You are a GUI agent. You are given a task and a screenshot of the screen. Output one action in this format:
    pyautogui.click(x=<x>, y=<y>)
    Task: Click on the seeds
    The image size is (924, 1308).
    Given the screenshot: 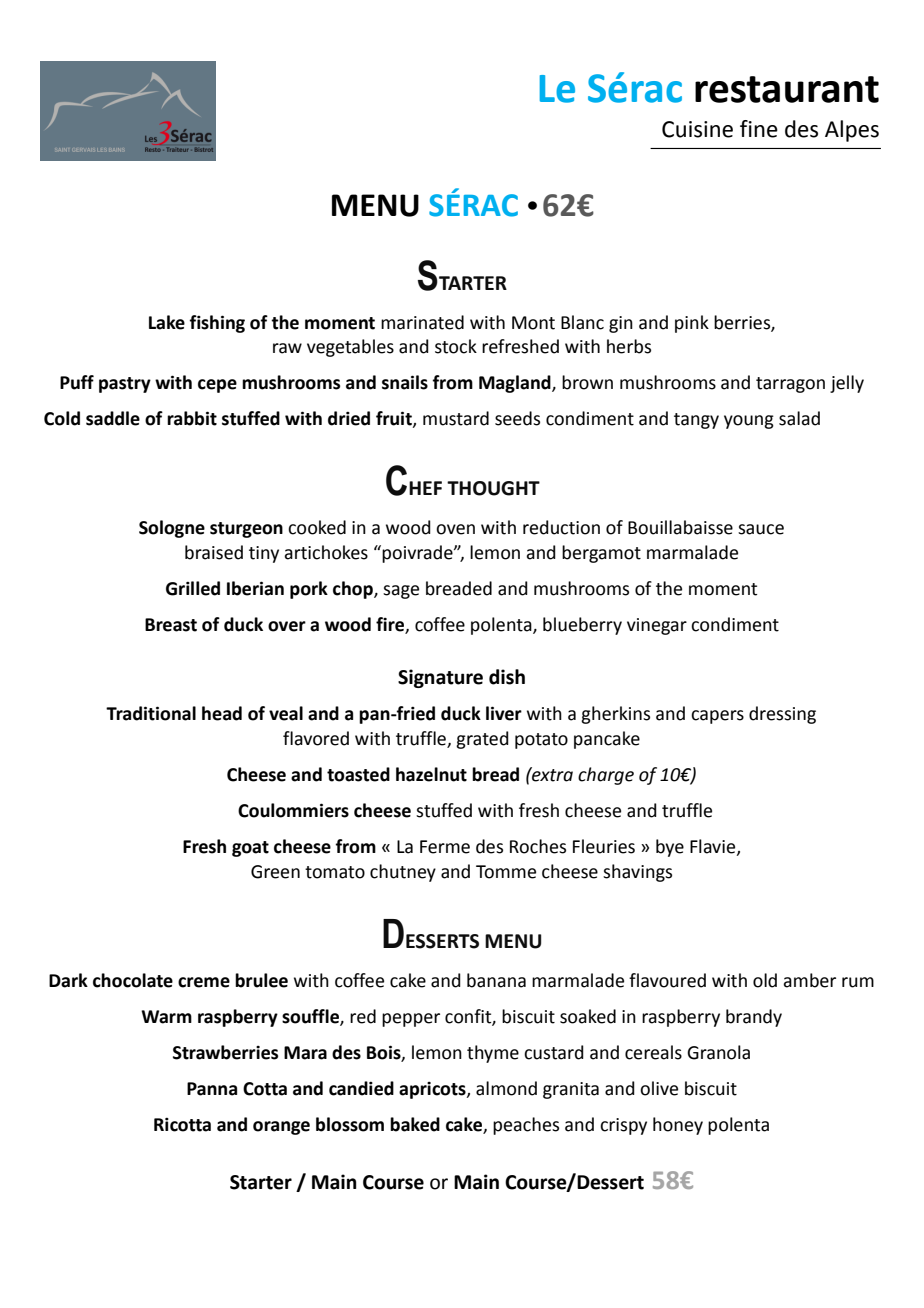 What is the action you would take?
    pyautogui.click(x=517, y=418)
